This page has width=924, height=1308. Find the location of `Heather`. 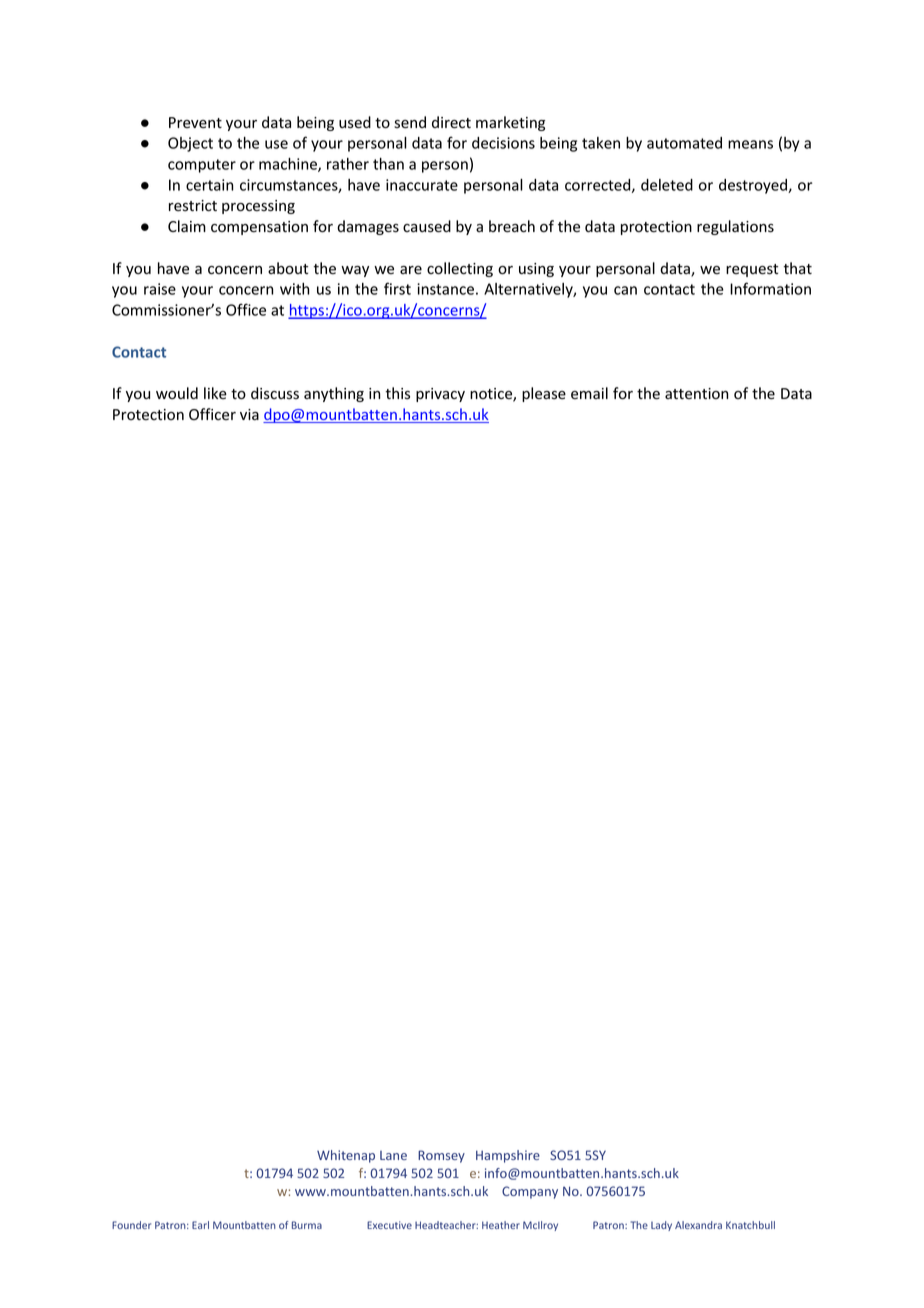

Heather is located at coordinates (501, 1225).
